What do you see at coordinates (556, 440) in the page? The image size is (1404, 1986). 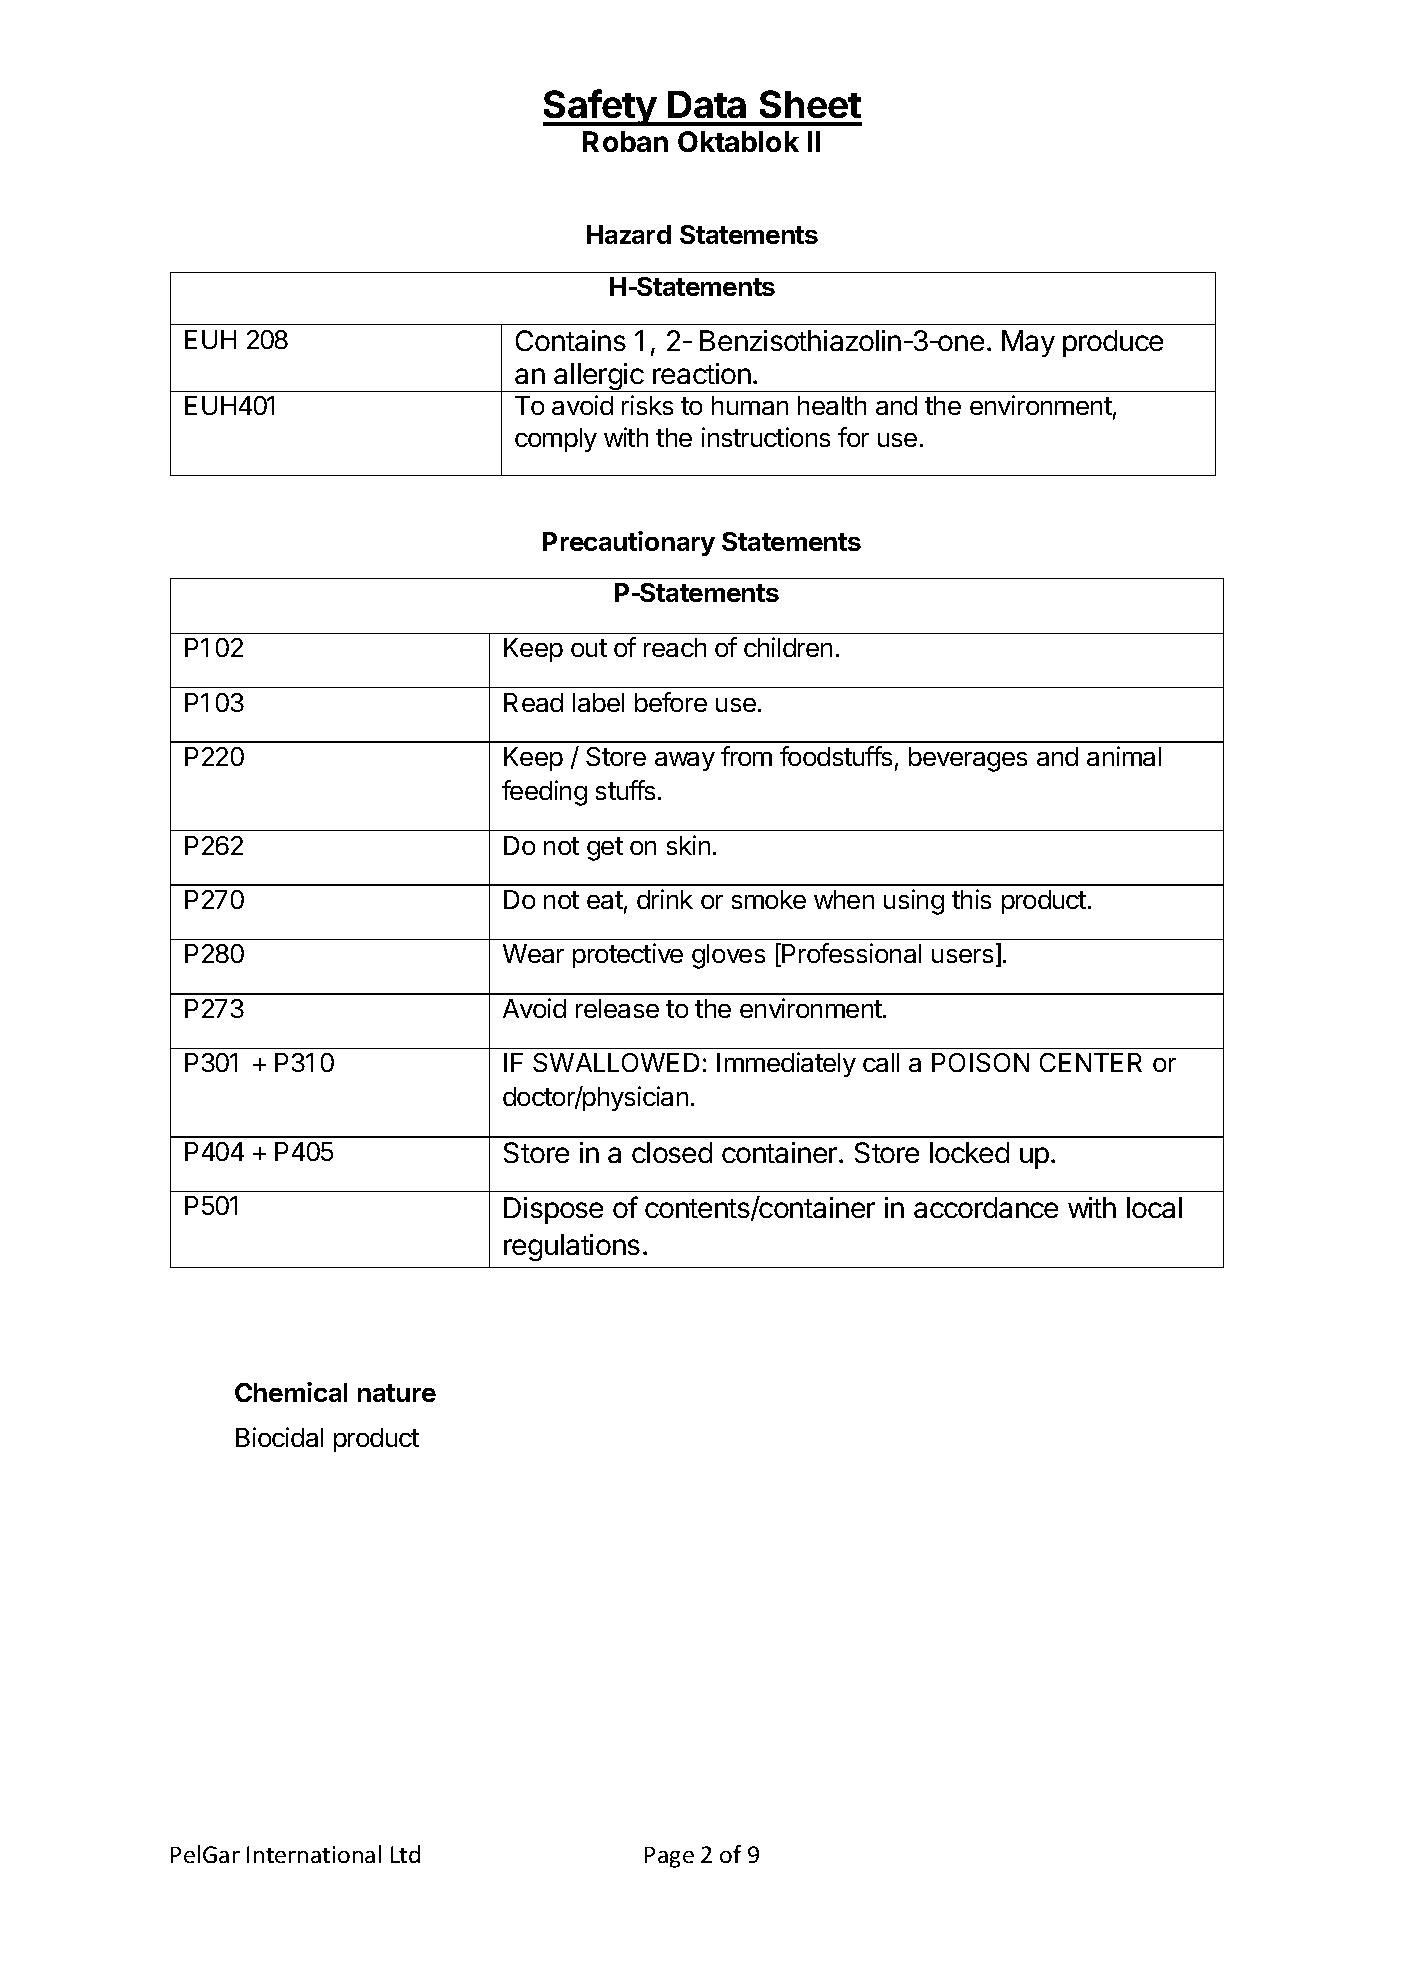 I see `comply` at bounding box center [556, 440].
